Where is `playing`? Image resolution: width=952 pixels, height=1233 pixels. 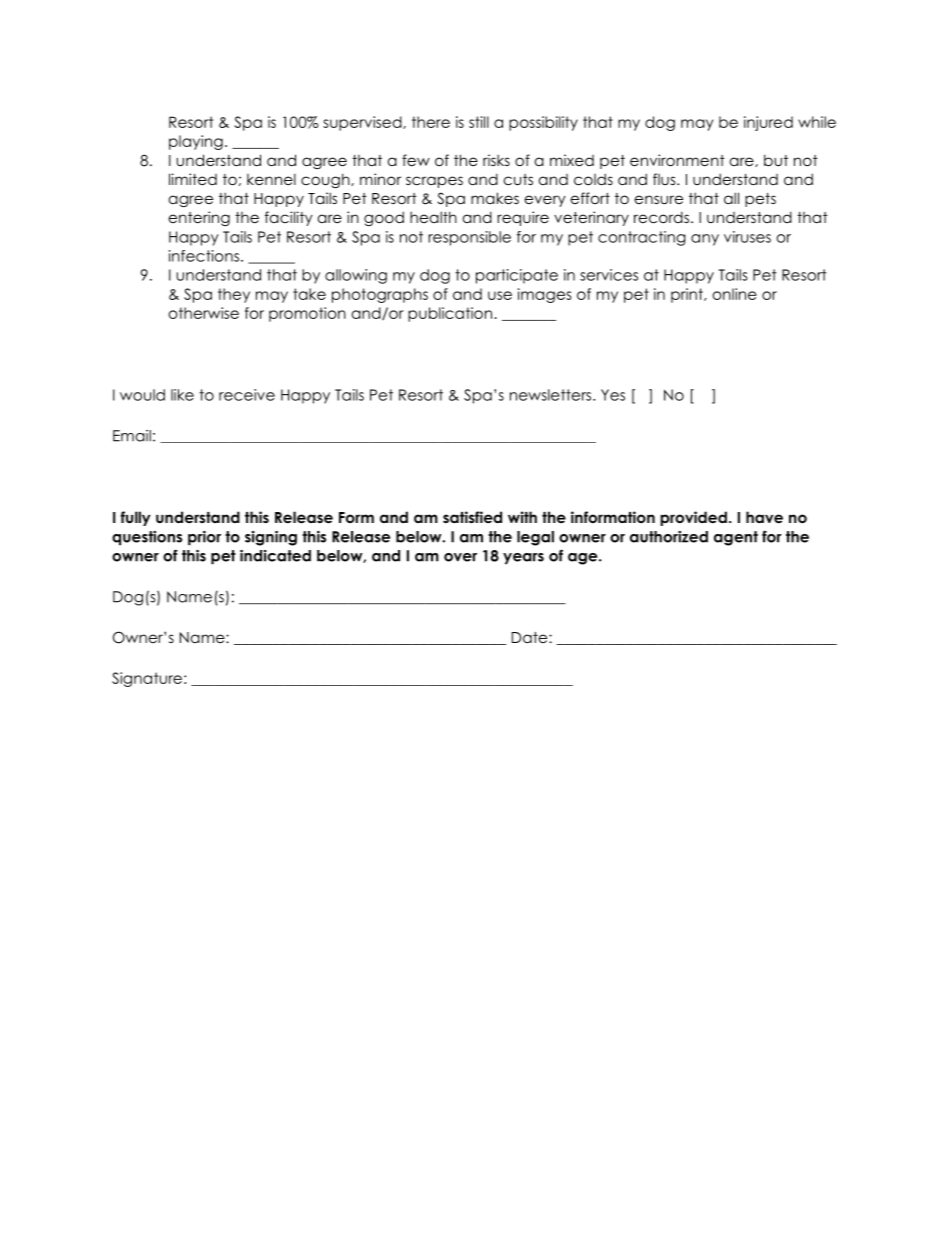 playing is located at coordinates (196, 142).
